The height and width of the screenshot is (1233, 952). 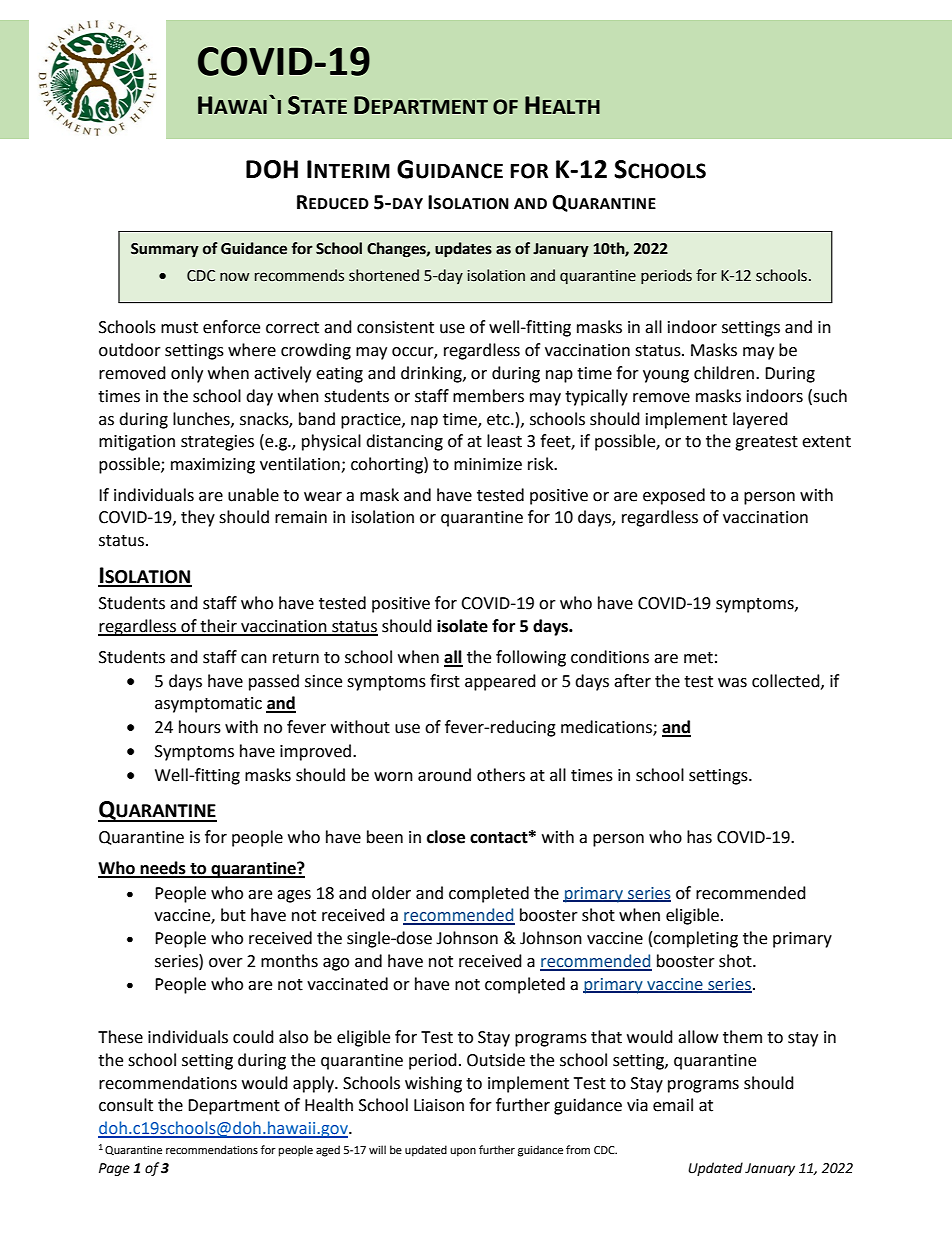 I want to click on updates, so click(x=463, y=249).
